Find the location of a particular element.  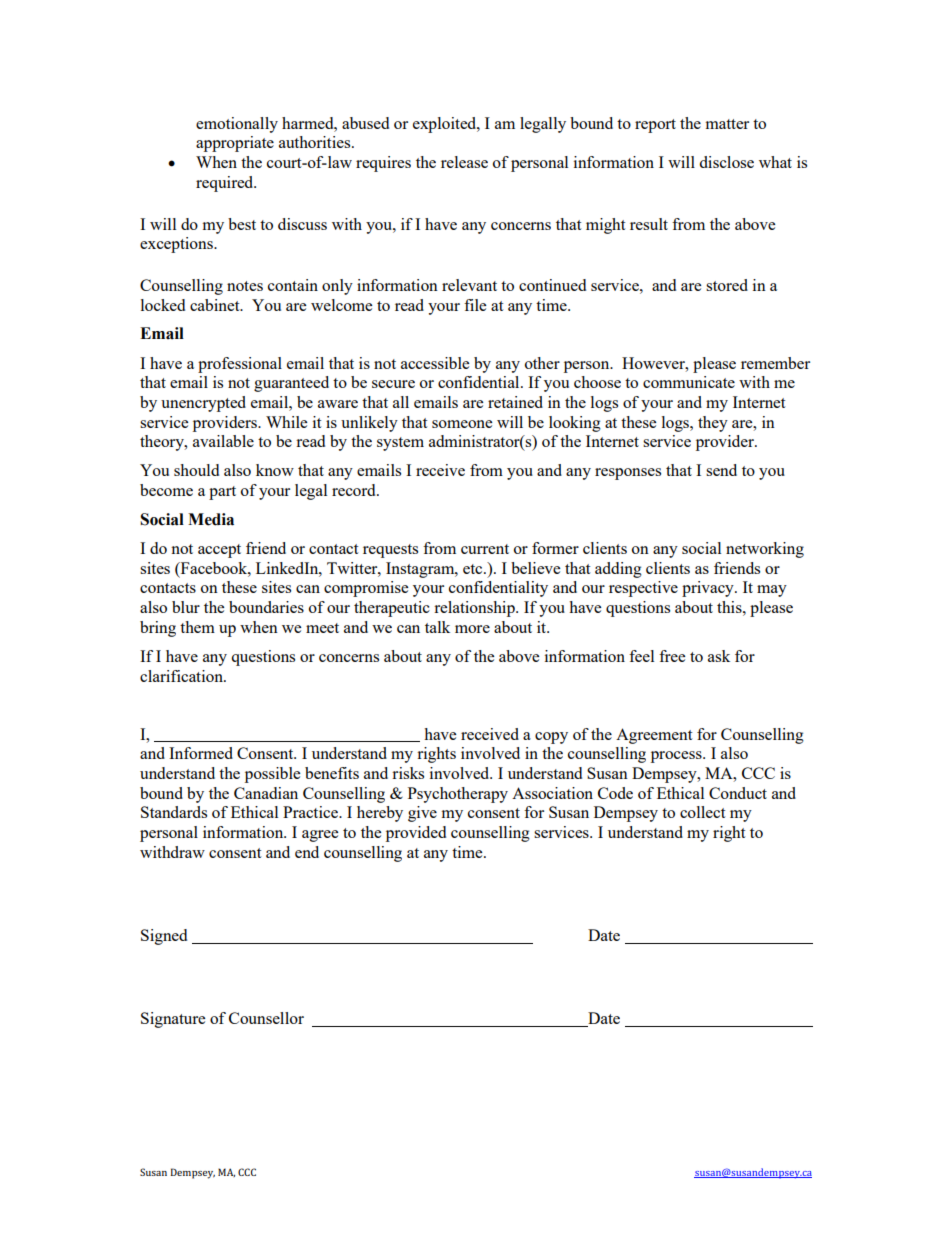

collect is located at coordinates (702, 812).
